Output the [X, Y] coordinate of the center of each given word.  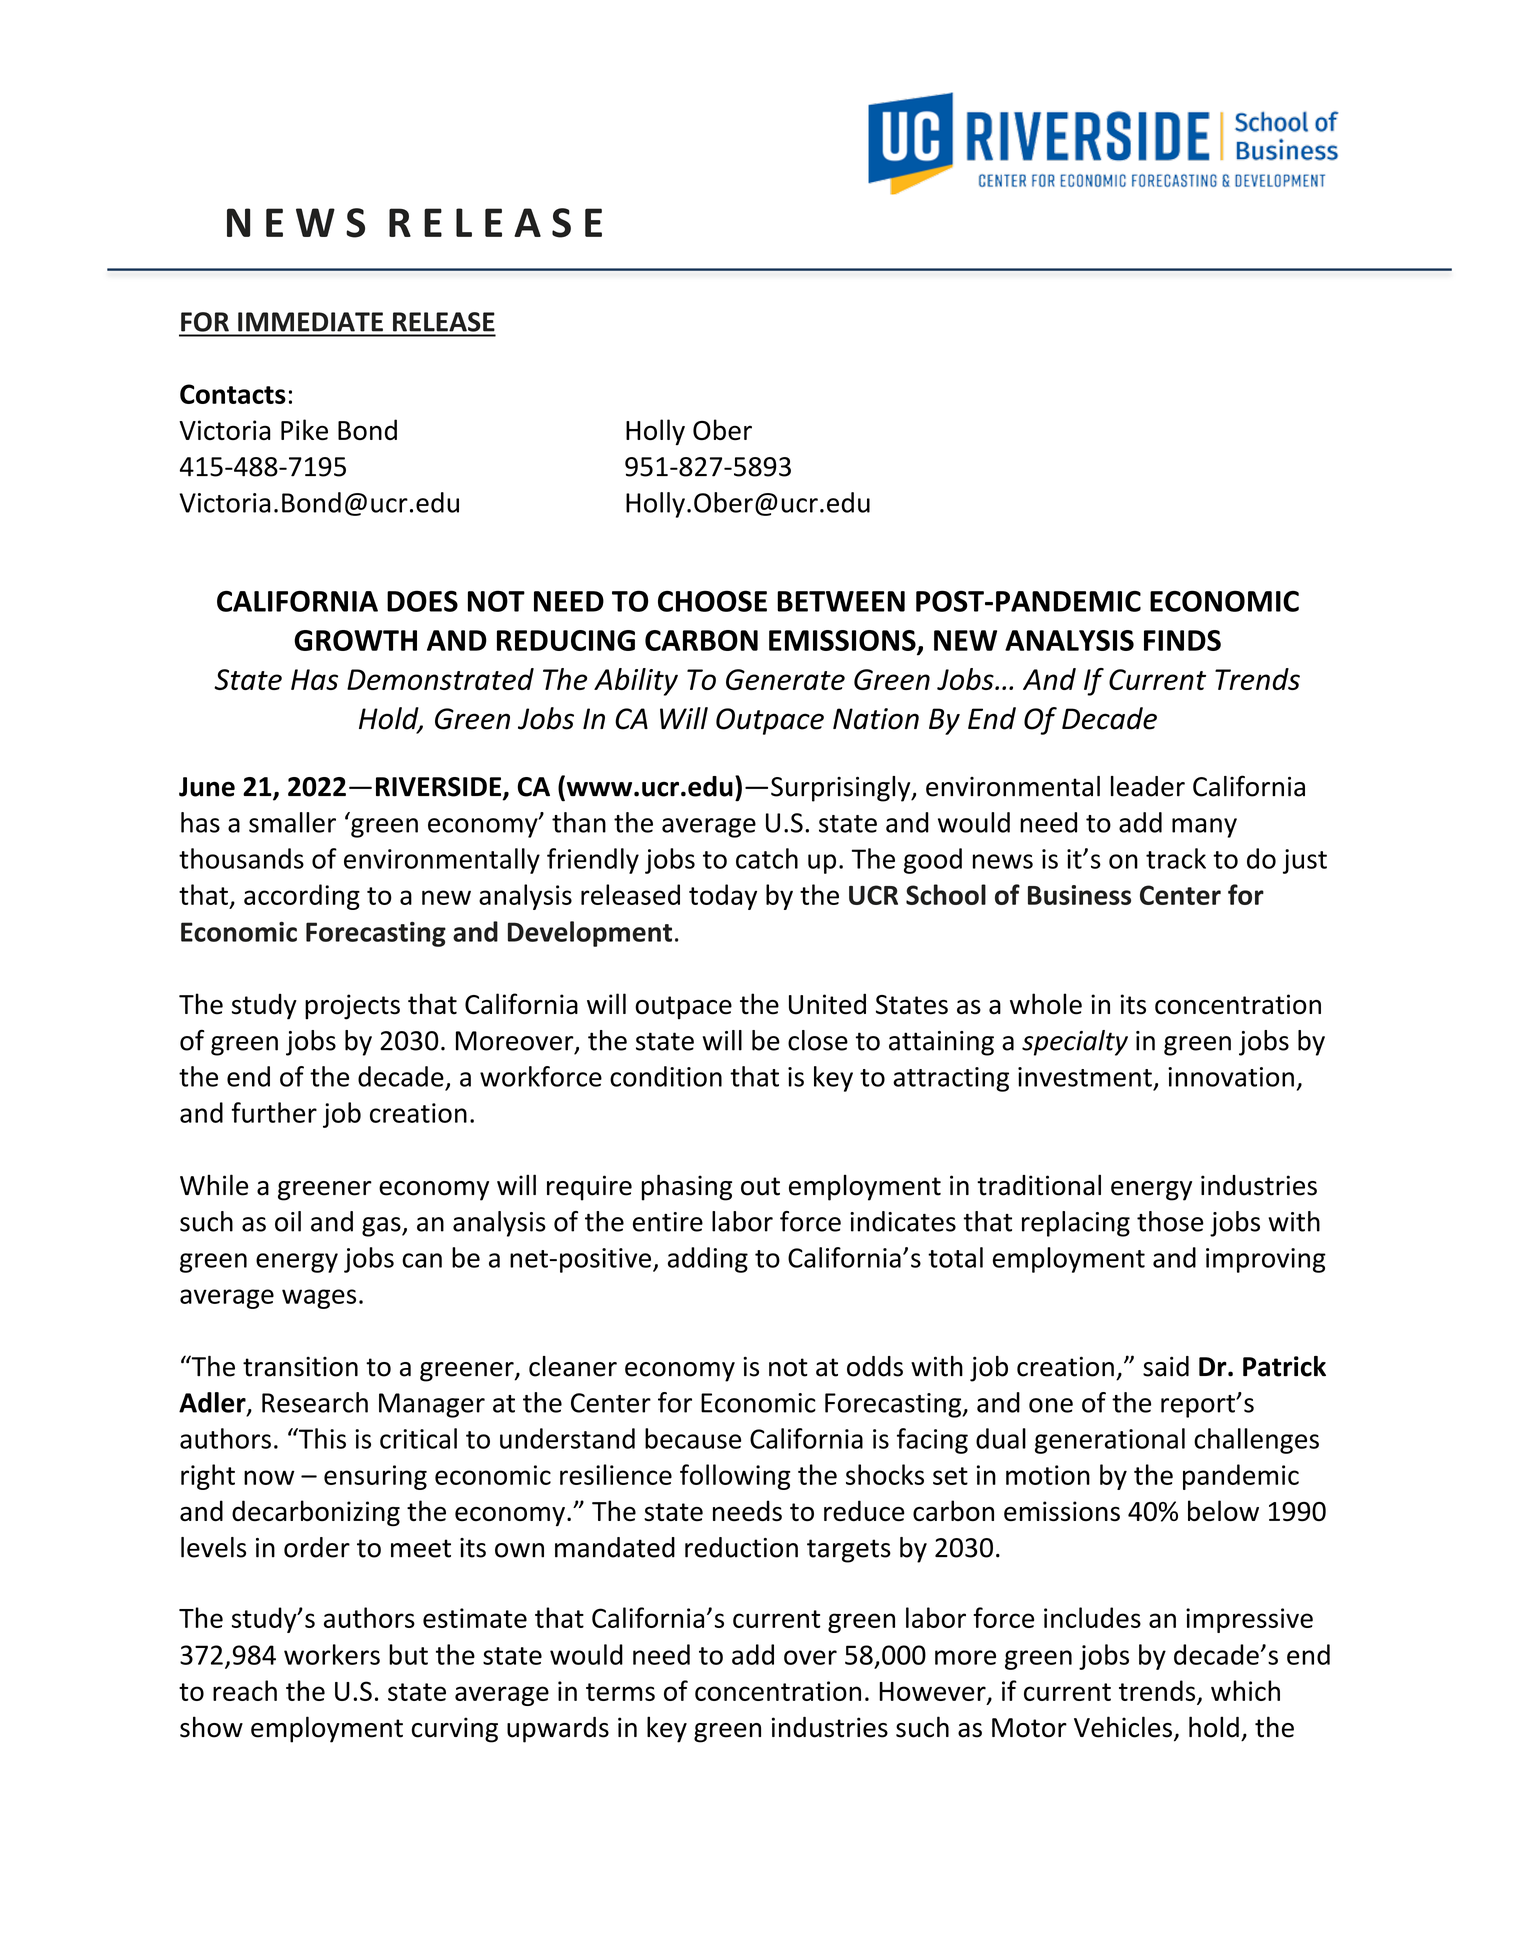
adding [708, 1260]
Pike [304, 429]
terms [620, 1692]
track [1176, 858]
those [1170, 1221]
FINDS [1182, 640]
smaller [292, 822]
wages [319, 1299]
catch [767, 858]
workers [332, 1654]
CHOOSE [712, 601]
